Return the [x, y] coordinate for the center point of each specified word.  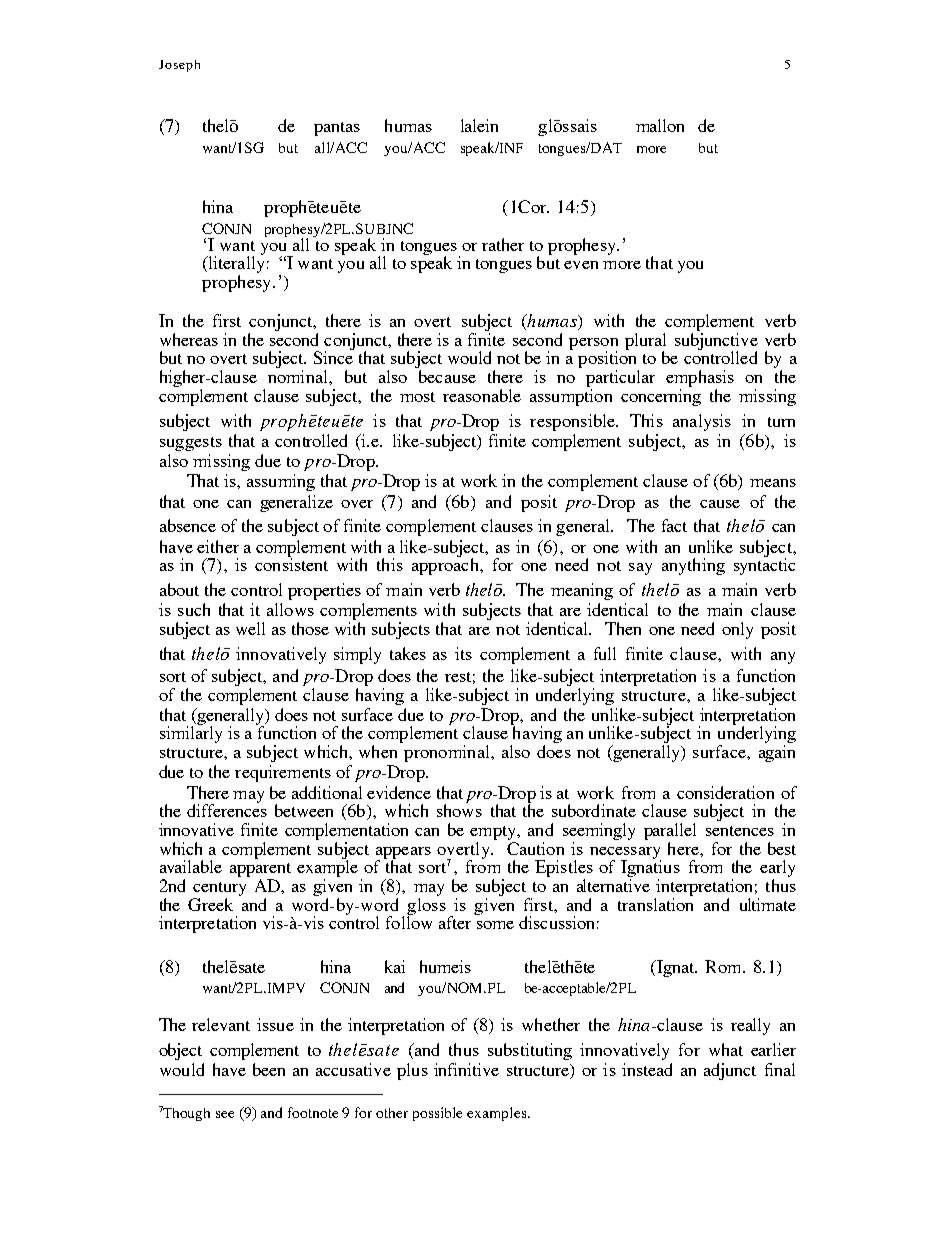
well [250, 628]
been [269, 1069]
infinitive [466, 1069]
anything [693, 566]
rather [503, 244]
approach [446, 565]
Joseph [179, 66]
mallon [660, 125]
